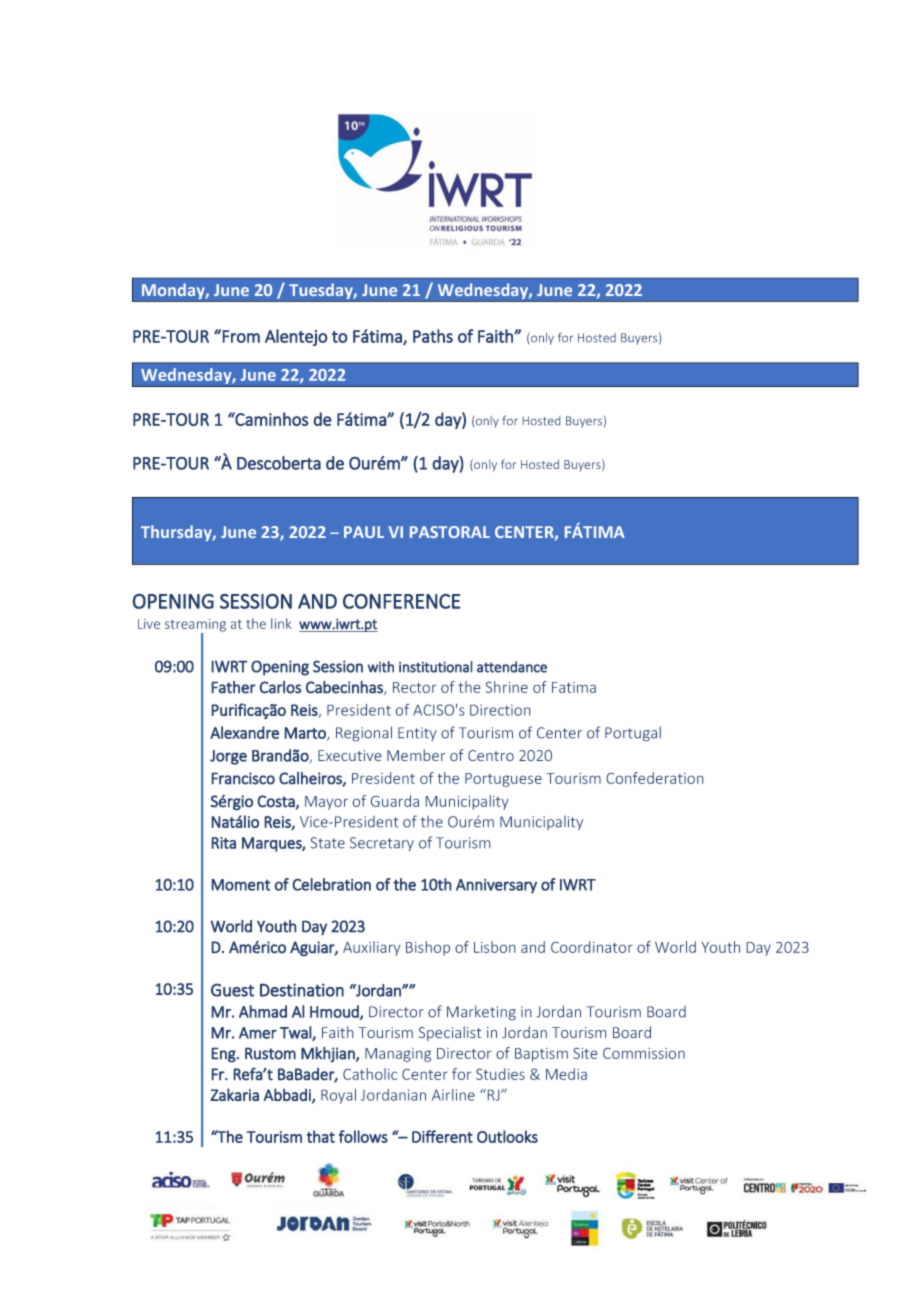 Image resolution: width=924 pixels, height=1308 pixels. Describe the element at coordinates (450, 532) in the page. I see `PASTORAL` at that location.
